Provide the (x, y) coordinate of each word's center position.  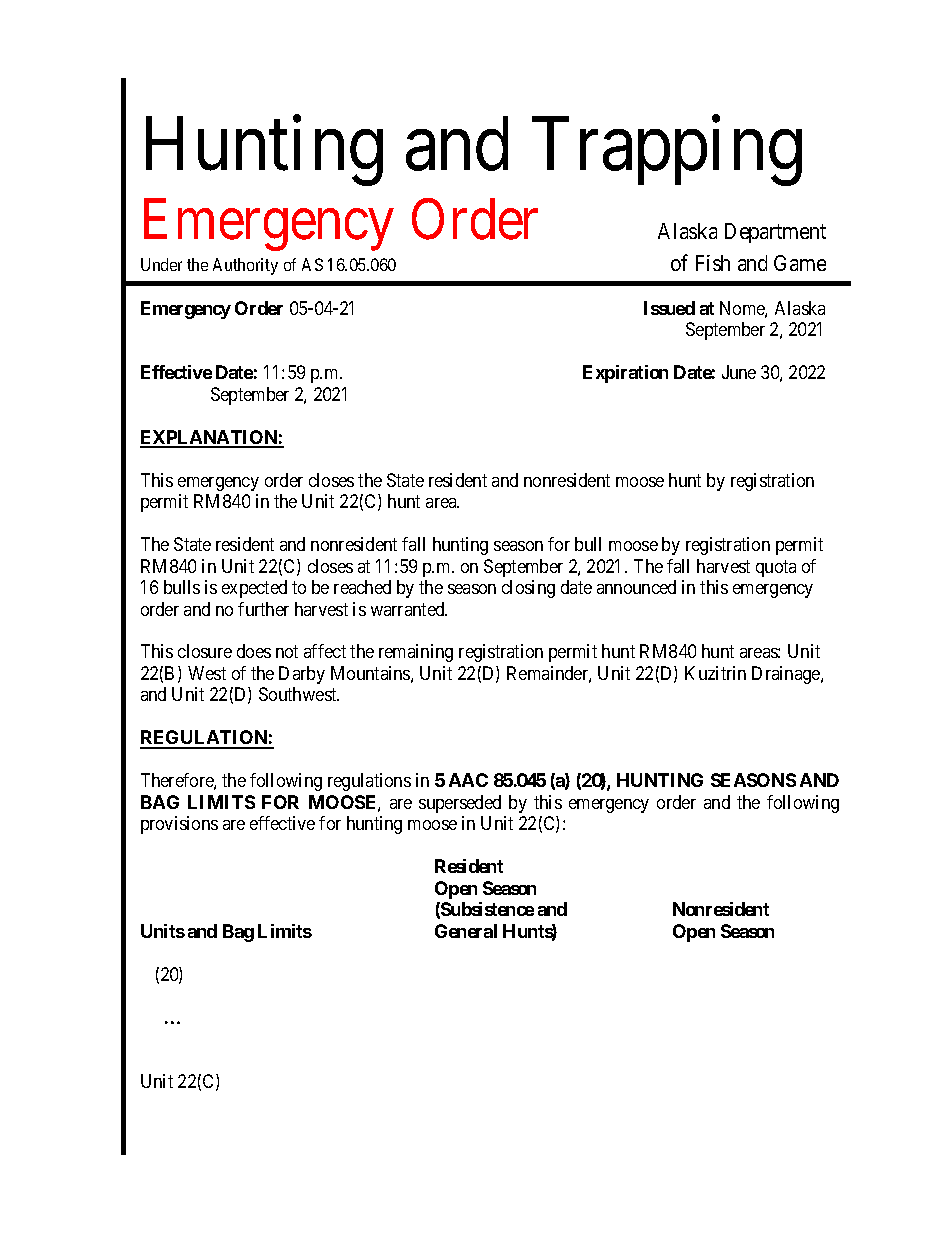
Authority (245, 266)
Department (775, 233)
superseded (460, 804)
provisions (179, 825)
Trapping (667, 151)
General (466, 931)
